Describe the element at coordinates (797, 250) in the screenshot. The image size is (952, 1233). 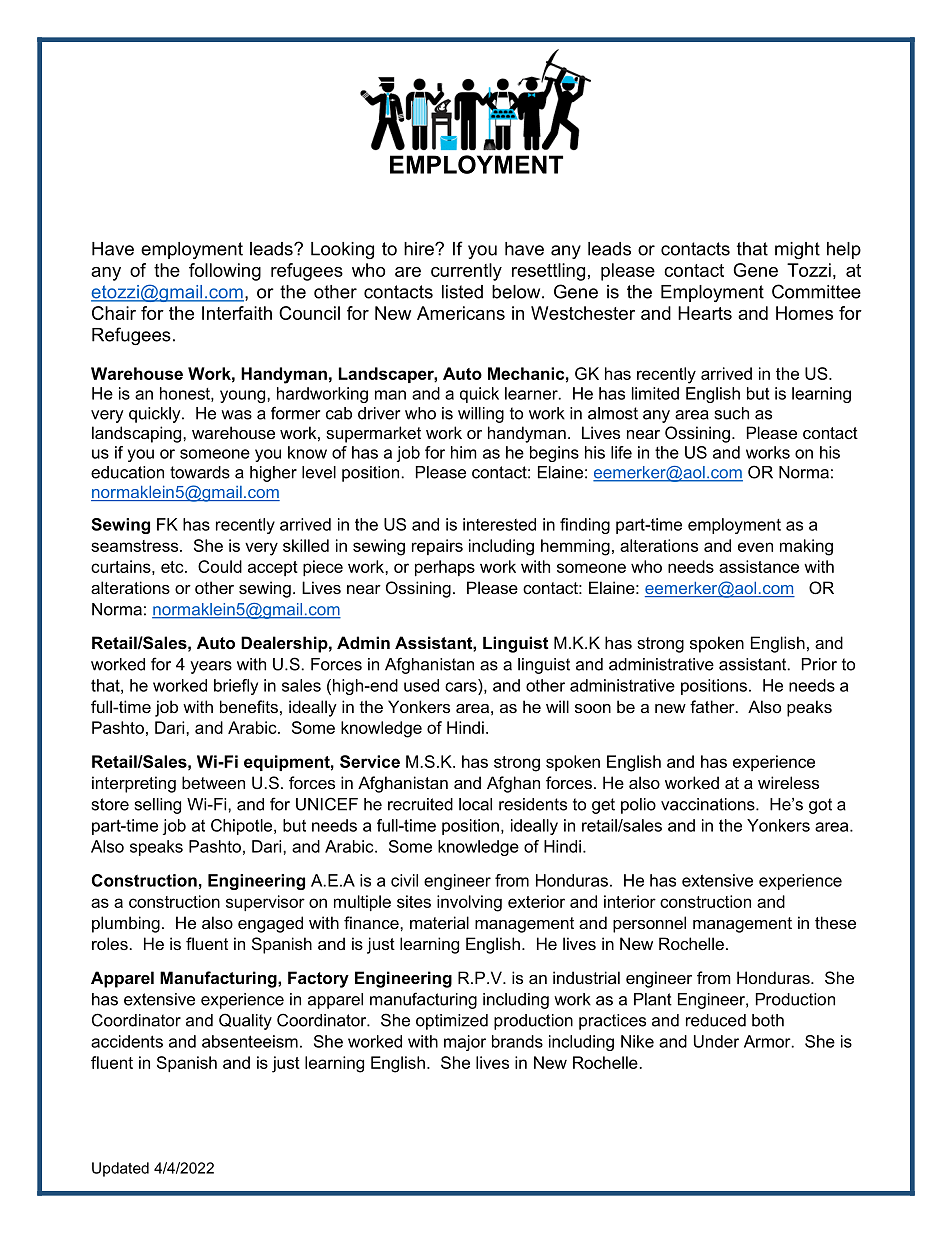
I see `might` at that location.
